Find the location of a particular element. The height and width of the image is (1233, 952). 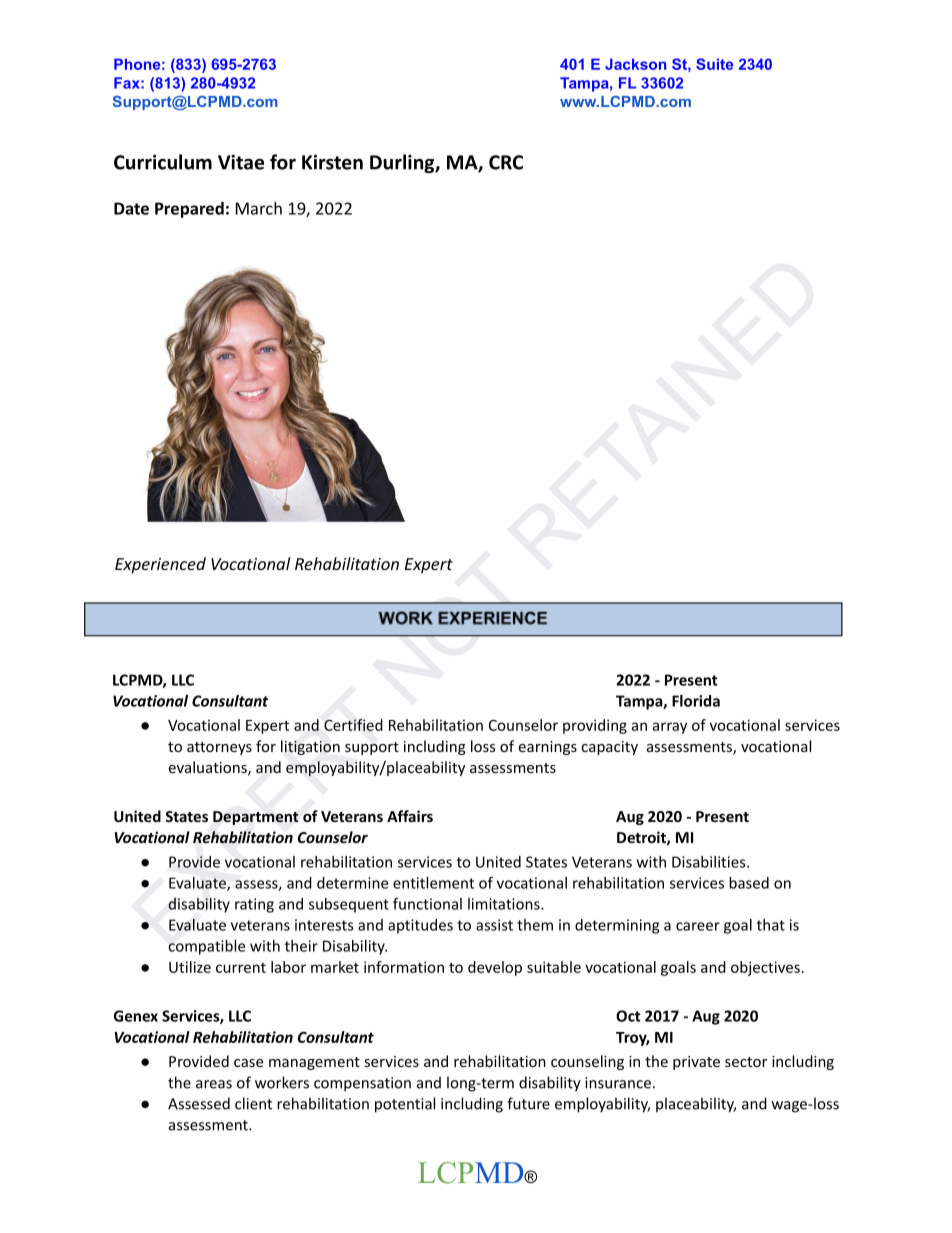

Suite is located at coordinates (714, 64).
